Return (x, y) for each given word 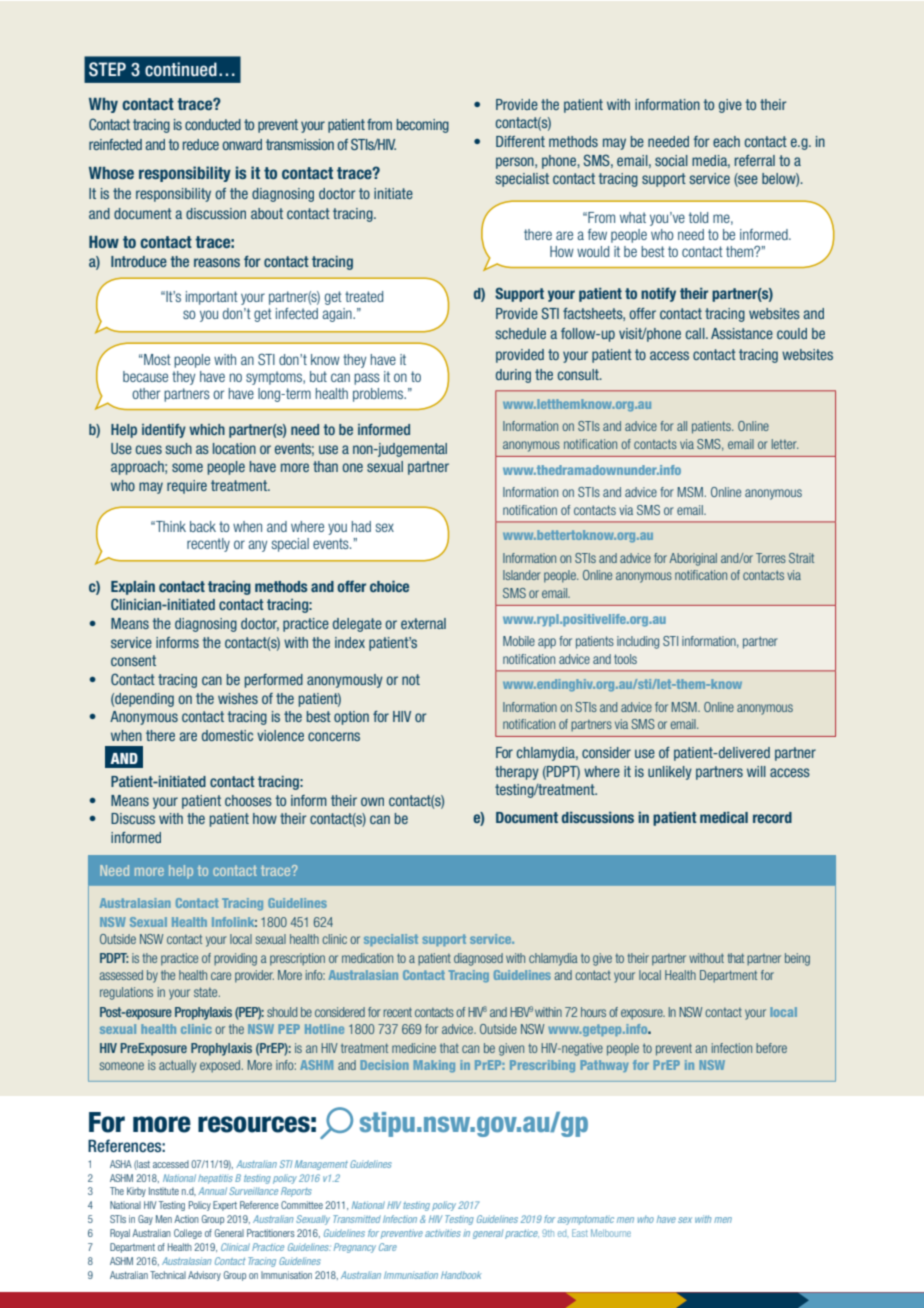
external (423, 623)
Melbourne (611, 1233)
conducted (213, 124)
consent (133, 660)
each (726, 141)
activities (443, 1233)
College (188, 1234)
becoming (423, 126)
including (638, 642)
